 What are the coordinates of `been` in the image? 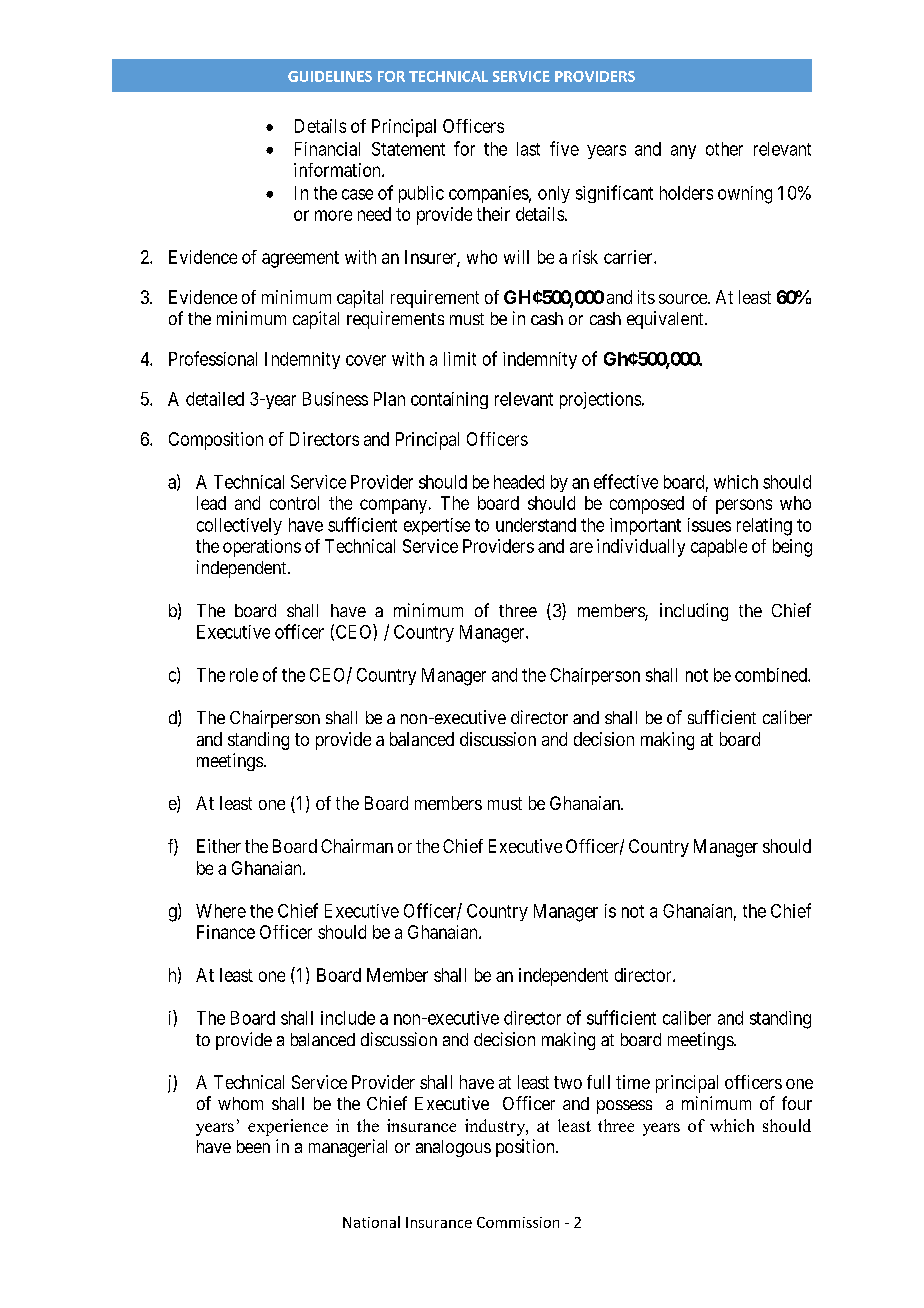 It's located at (253, 1146).
